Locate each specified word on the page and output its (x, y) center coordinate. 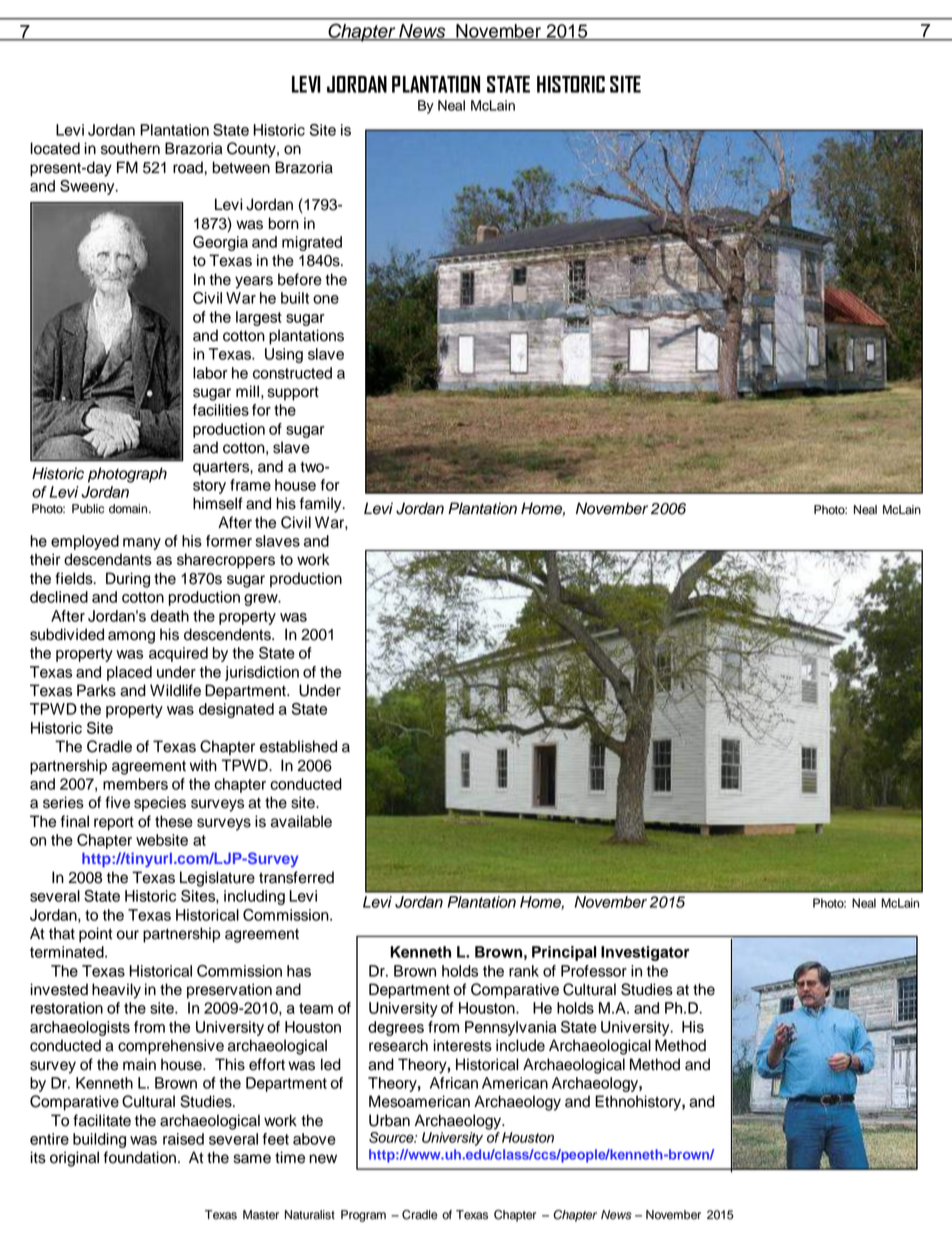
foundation (140, 1157)
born (284, 223)
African (454, 1083)
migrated (312, 243)
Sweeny (88, 187)
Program (363, 1216)
